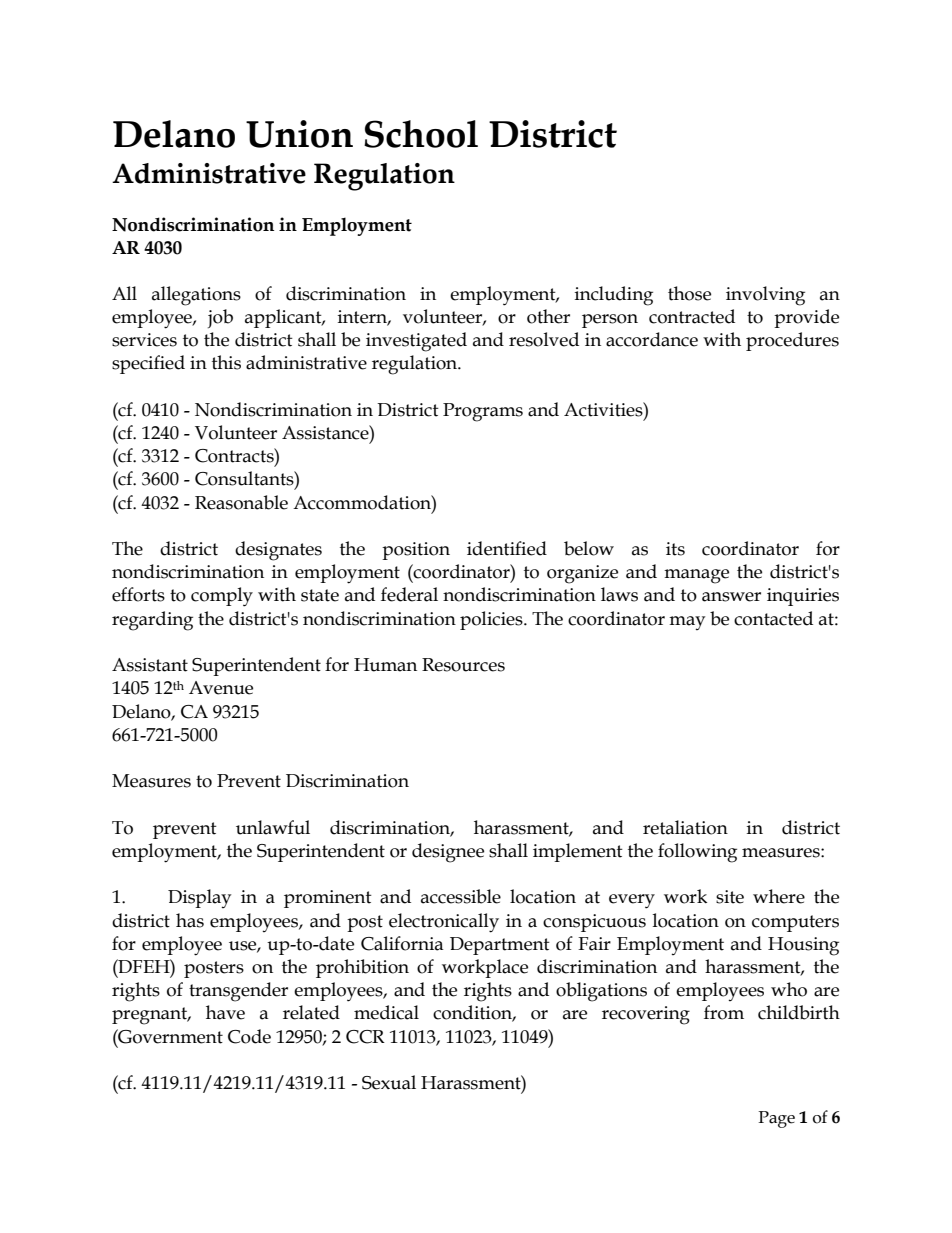 The image size is (952, 1233). I want to click on Union, so click(299, 134).
